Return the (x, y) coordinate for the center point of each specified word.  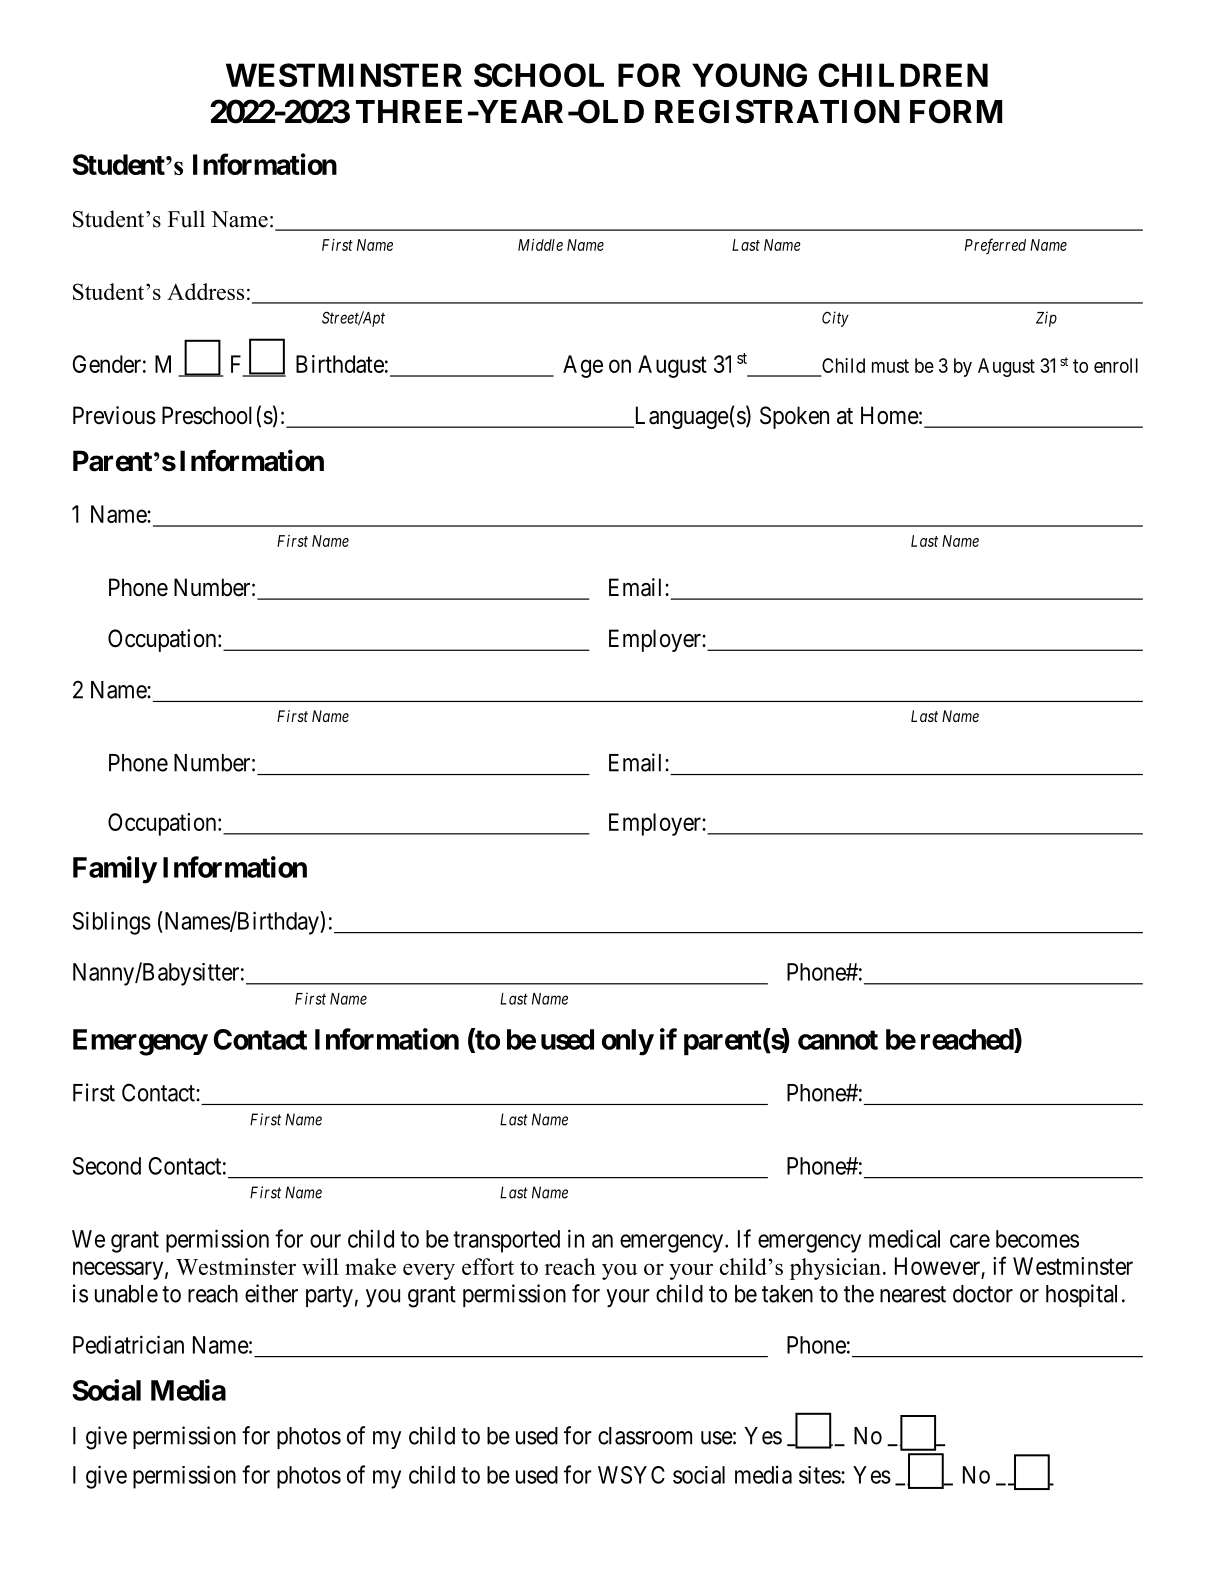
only (628, 1042)
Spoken (794, 417)
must (890, 366)
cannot (838, 1040)
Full (186, 219)
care (970, 1241)
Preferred (995, 246)
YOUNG (749, 75)
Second (107, 1166)
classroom (645, 1436)
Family (115, 870)
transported (506, 1241)
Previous (114, 415)
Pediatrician (128, 1344)
